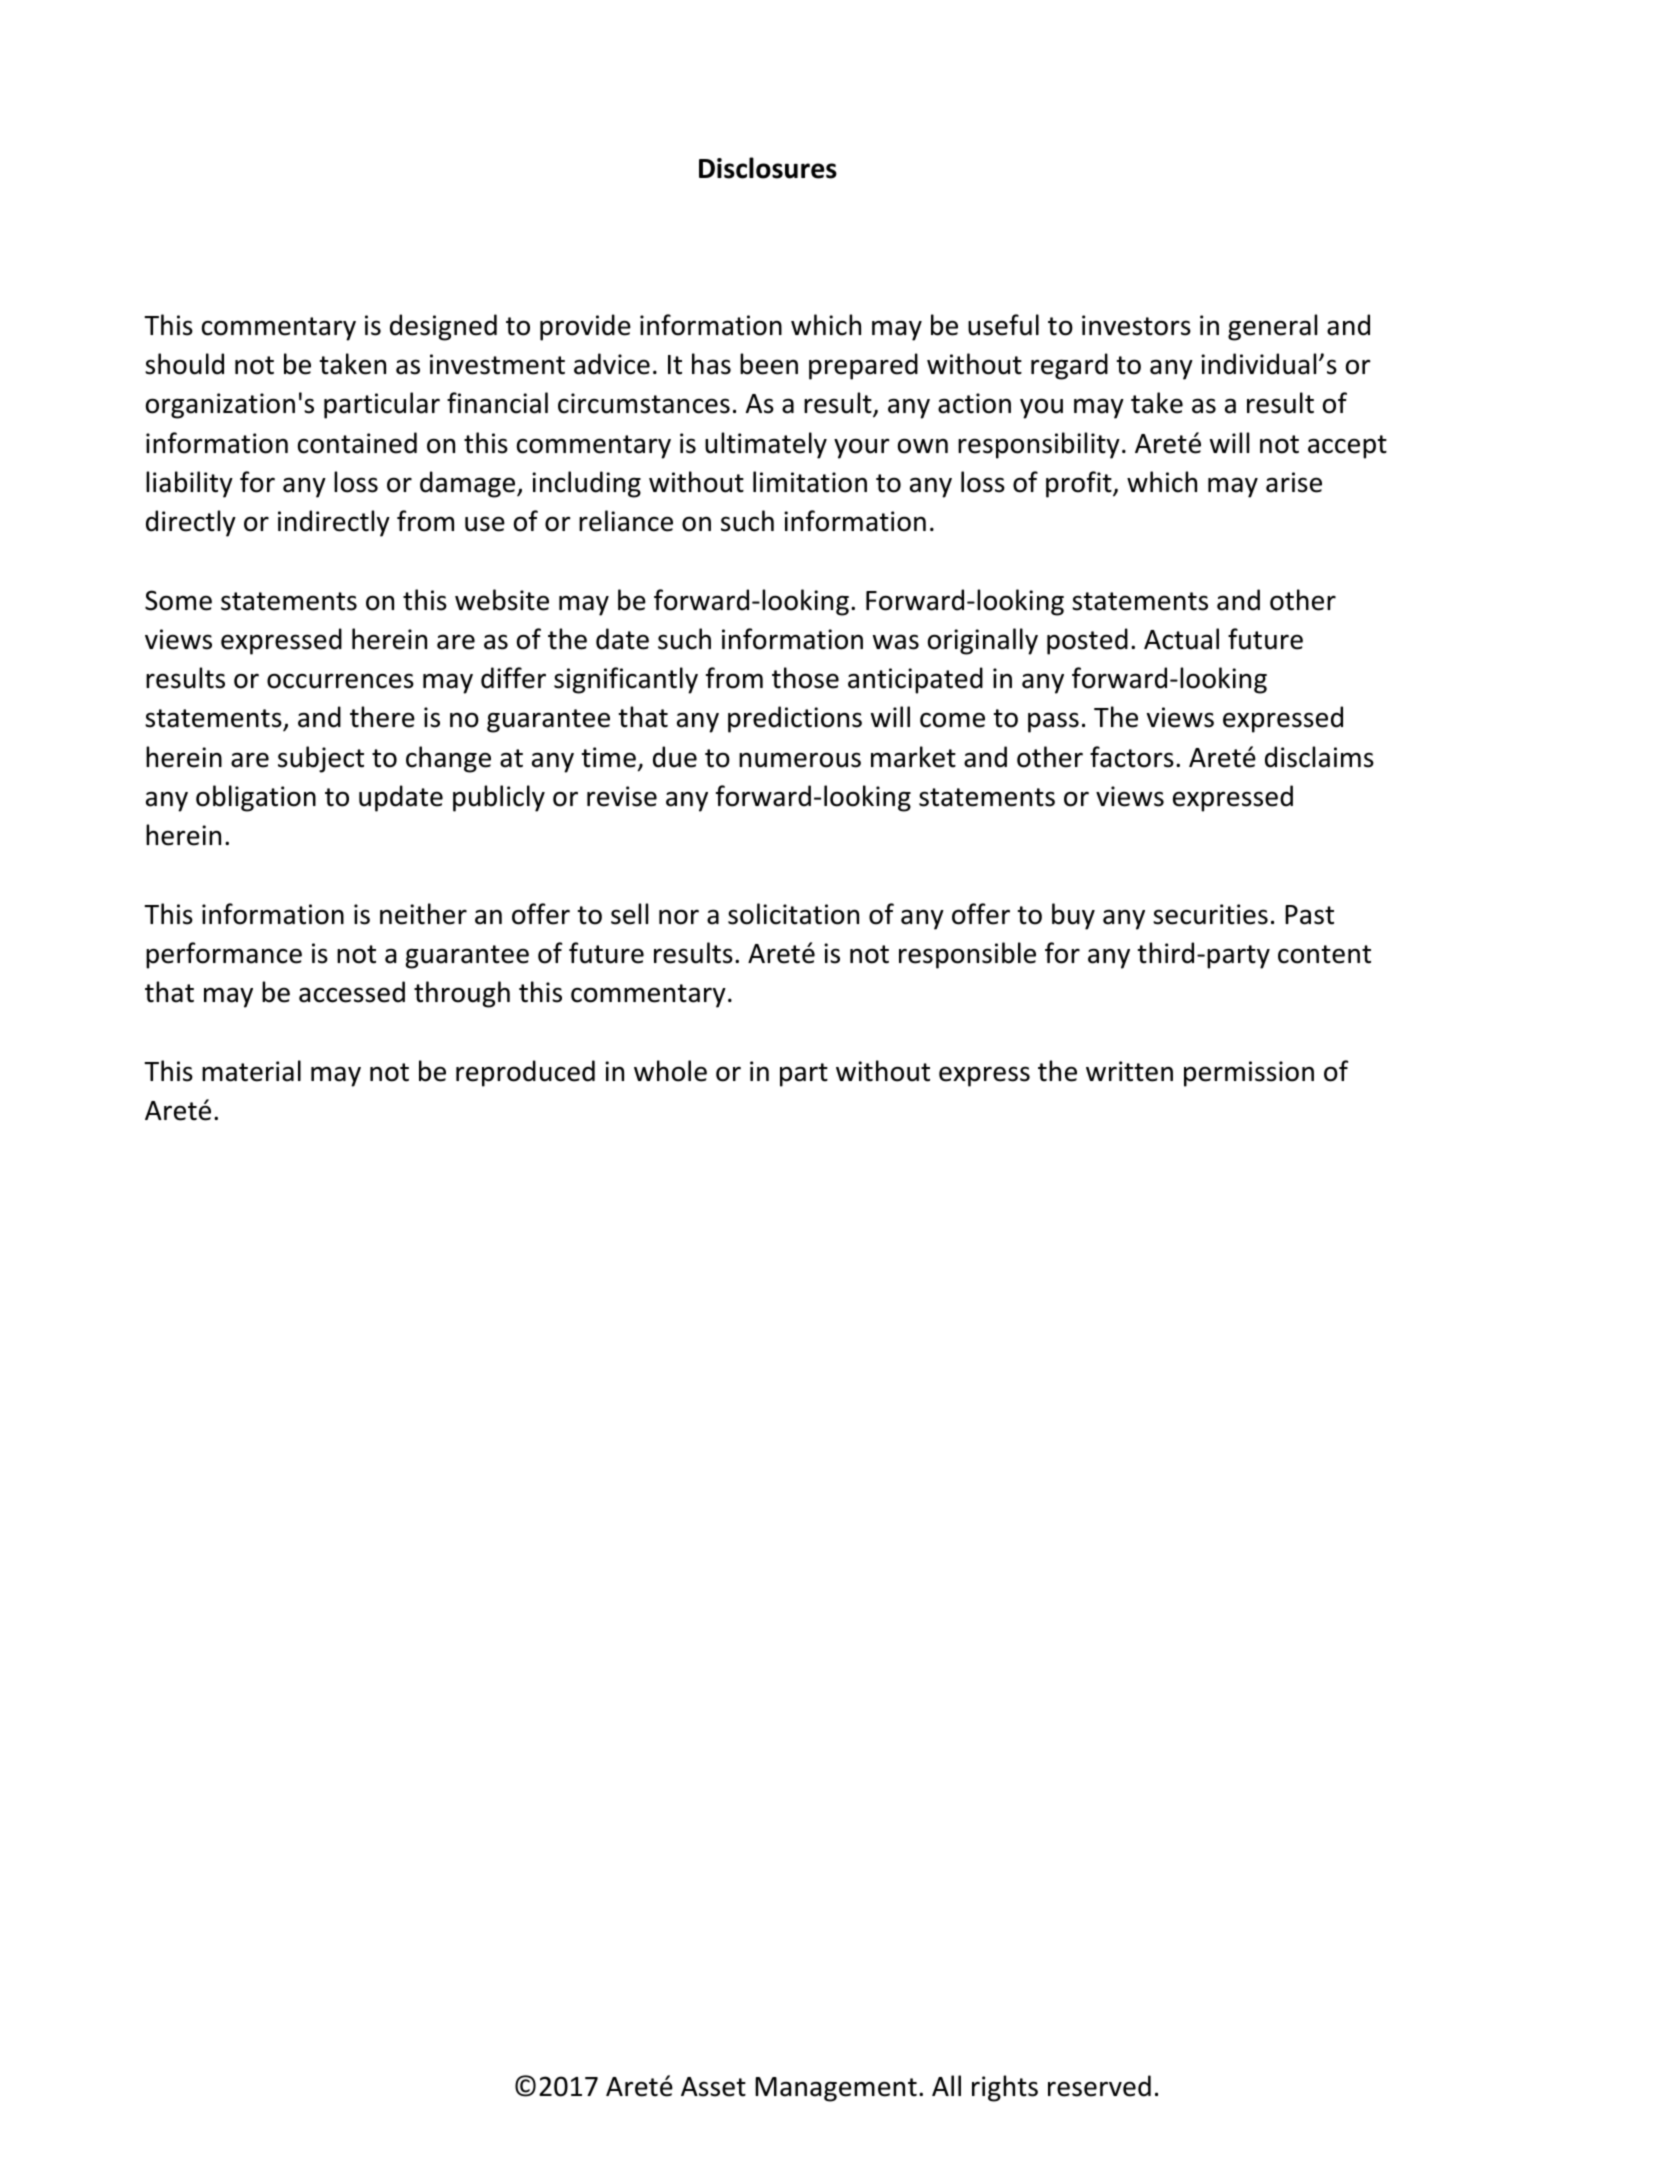 This screenshot has width=1676, height=2169. I want to click on Management, so click(836, 2089).
